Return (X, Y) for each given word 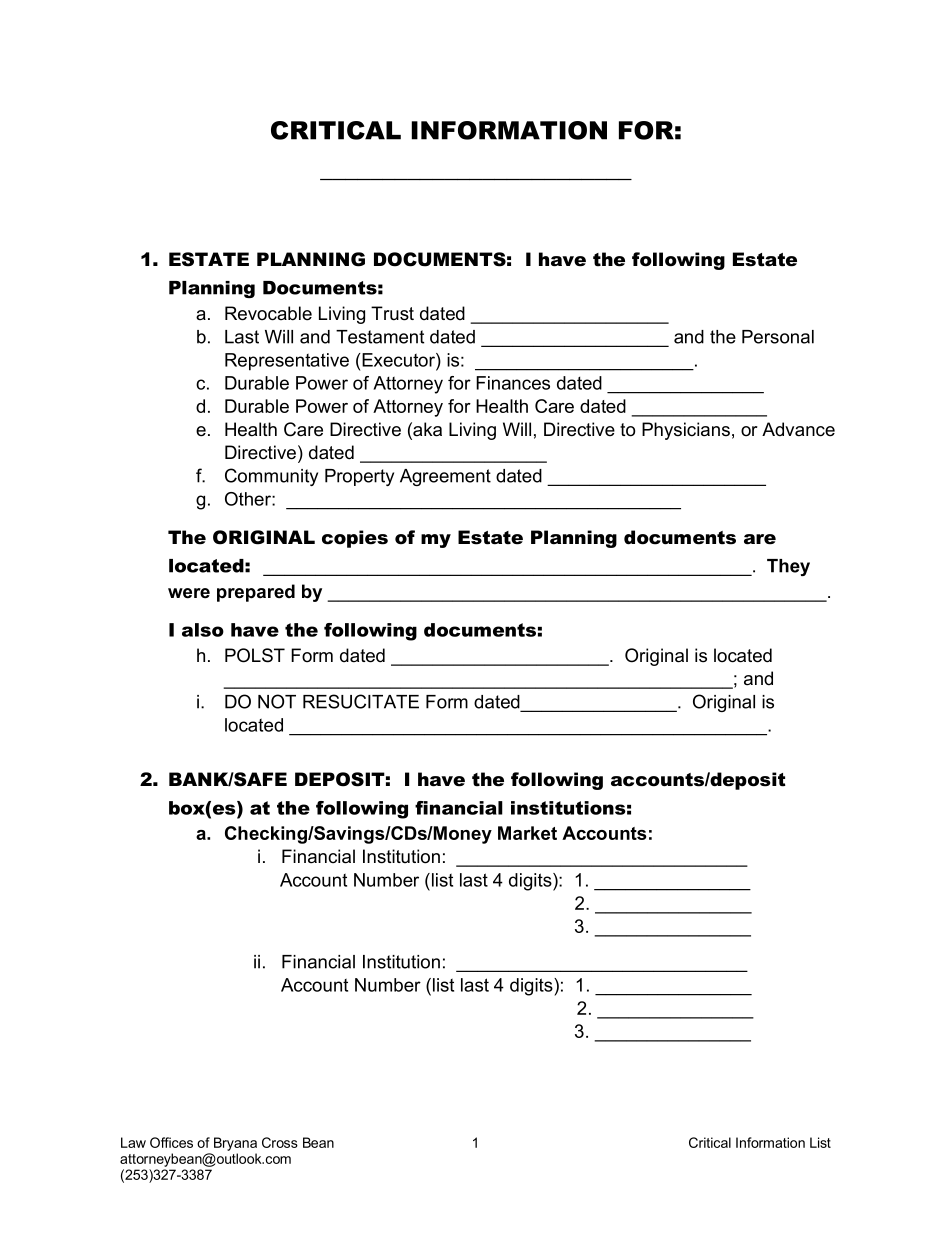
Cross (280, 1142)
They (788, 567)
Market (527, 833)
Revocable (268, 313)
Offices (171, 1142)
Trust (392, 313)
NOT (277, 701)
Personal (778, 337)
